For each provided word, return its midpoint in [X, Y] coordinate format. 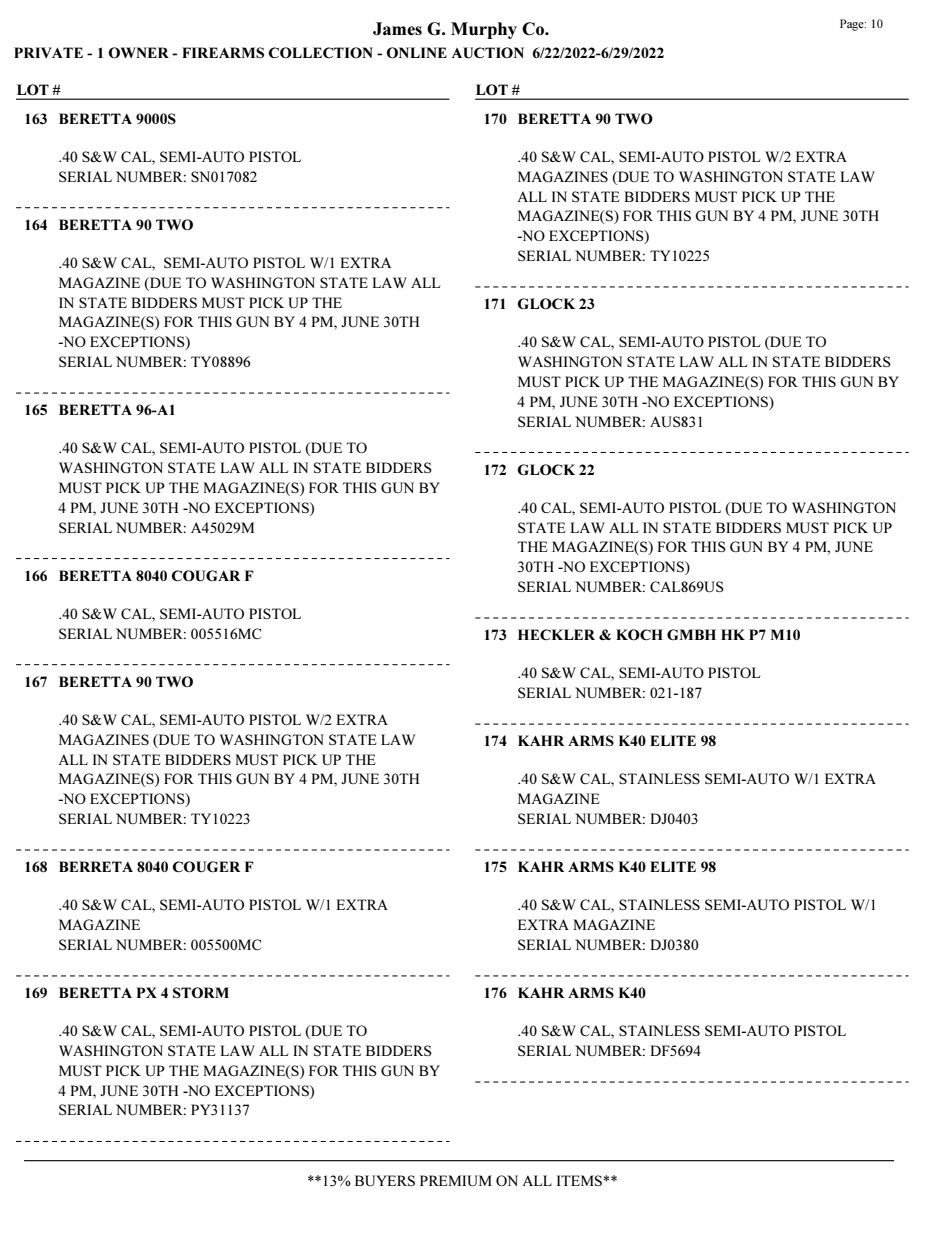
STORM [201, 992]
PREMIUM [456, 1180]
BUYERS [385, 1180]
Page [853, 25]
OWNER [138, 52]
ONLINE [416, 52]
